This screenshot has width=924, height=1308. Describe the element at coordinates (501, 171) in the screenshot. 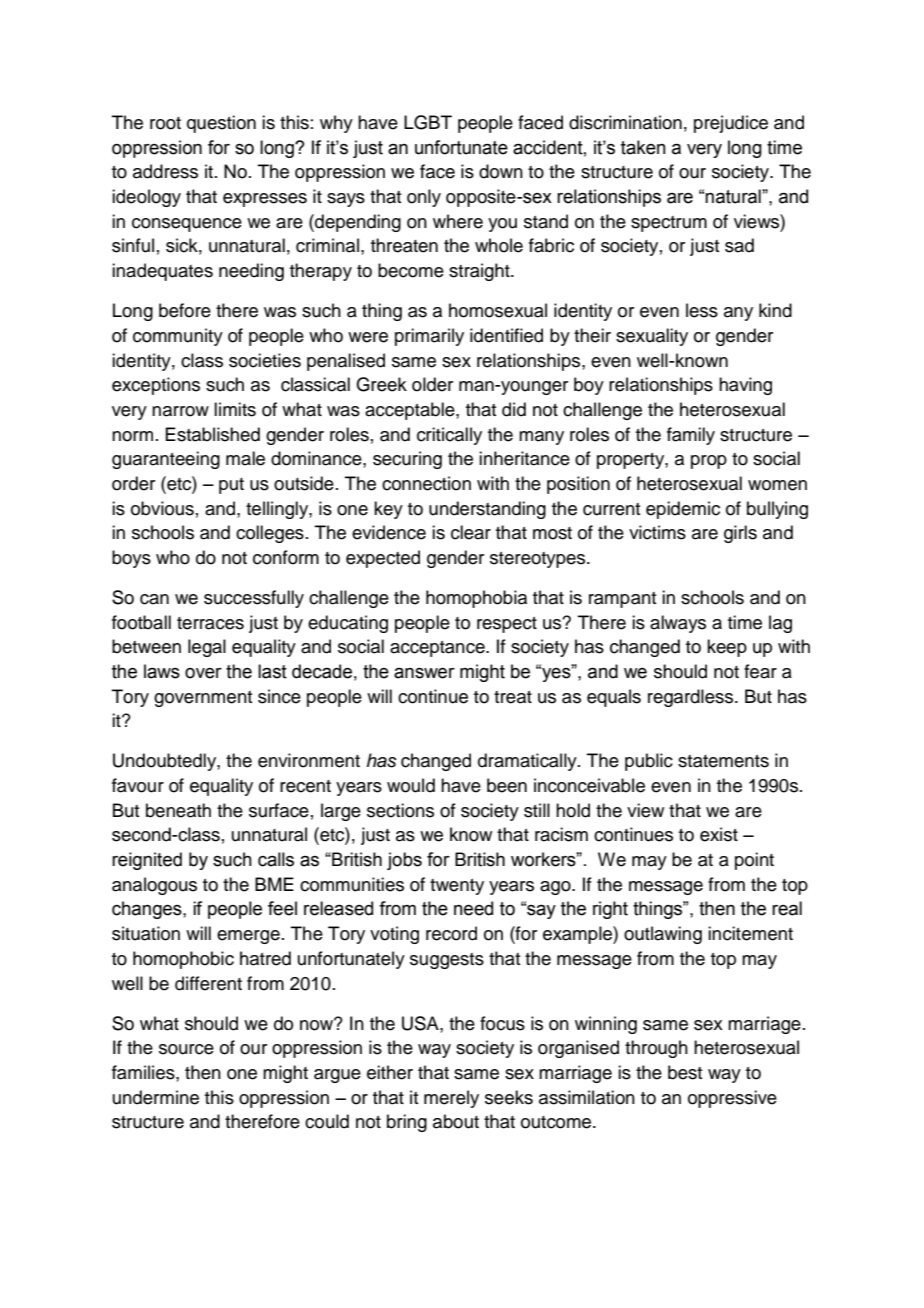

I see `down` at that location.
